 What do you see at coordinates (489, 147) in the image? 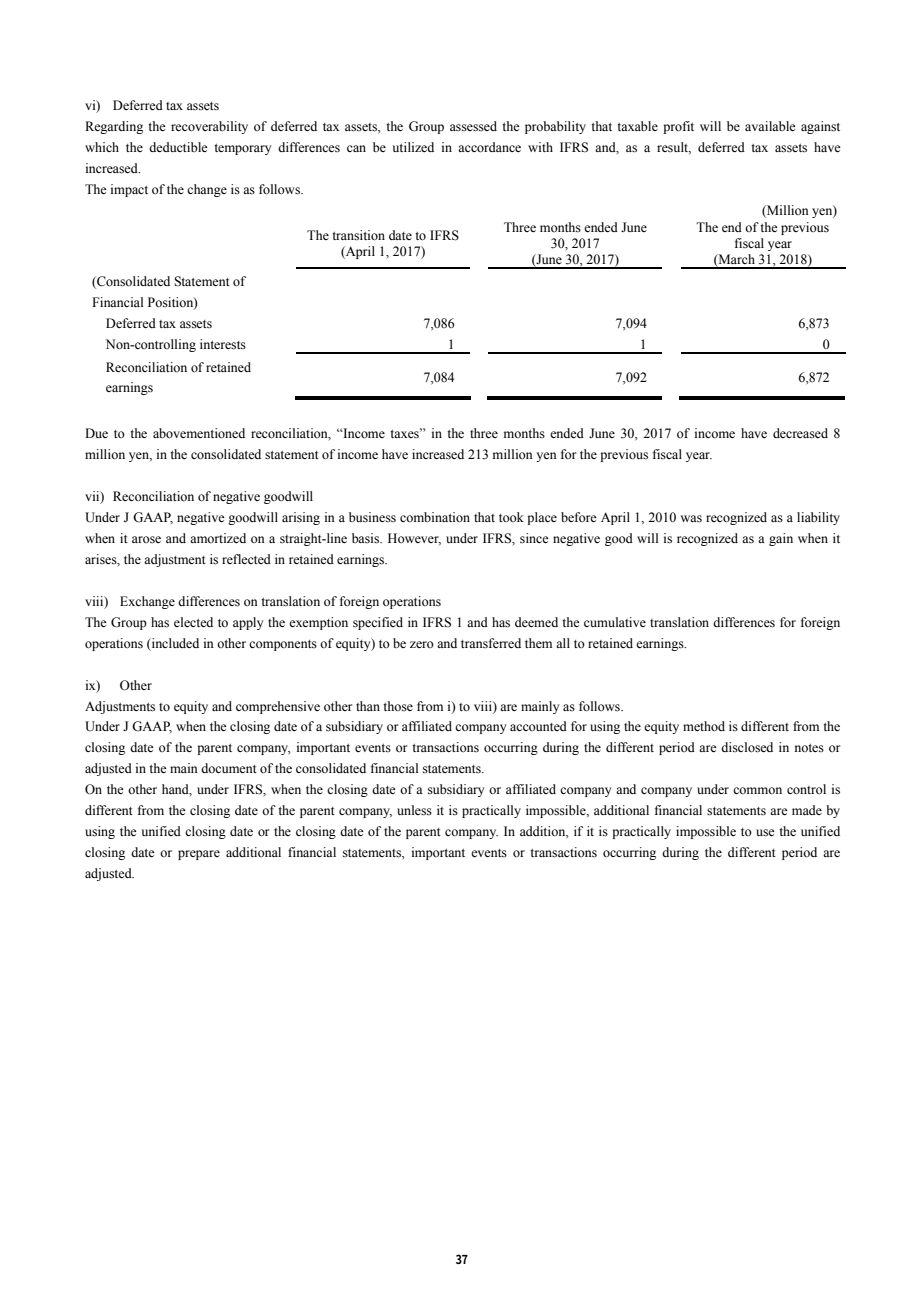
I see `accordance` at bounding box center [489, 147].
